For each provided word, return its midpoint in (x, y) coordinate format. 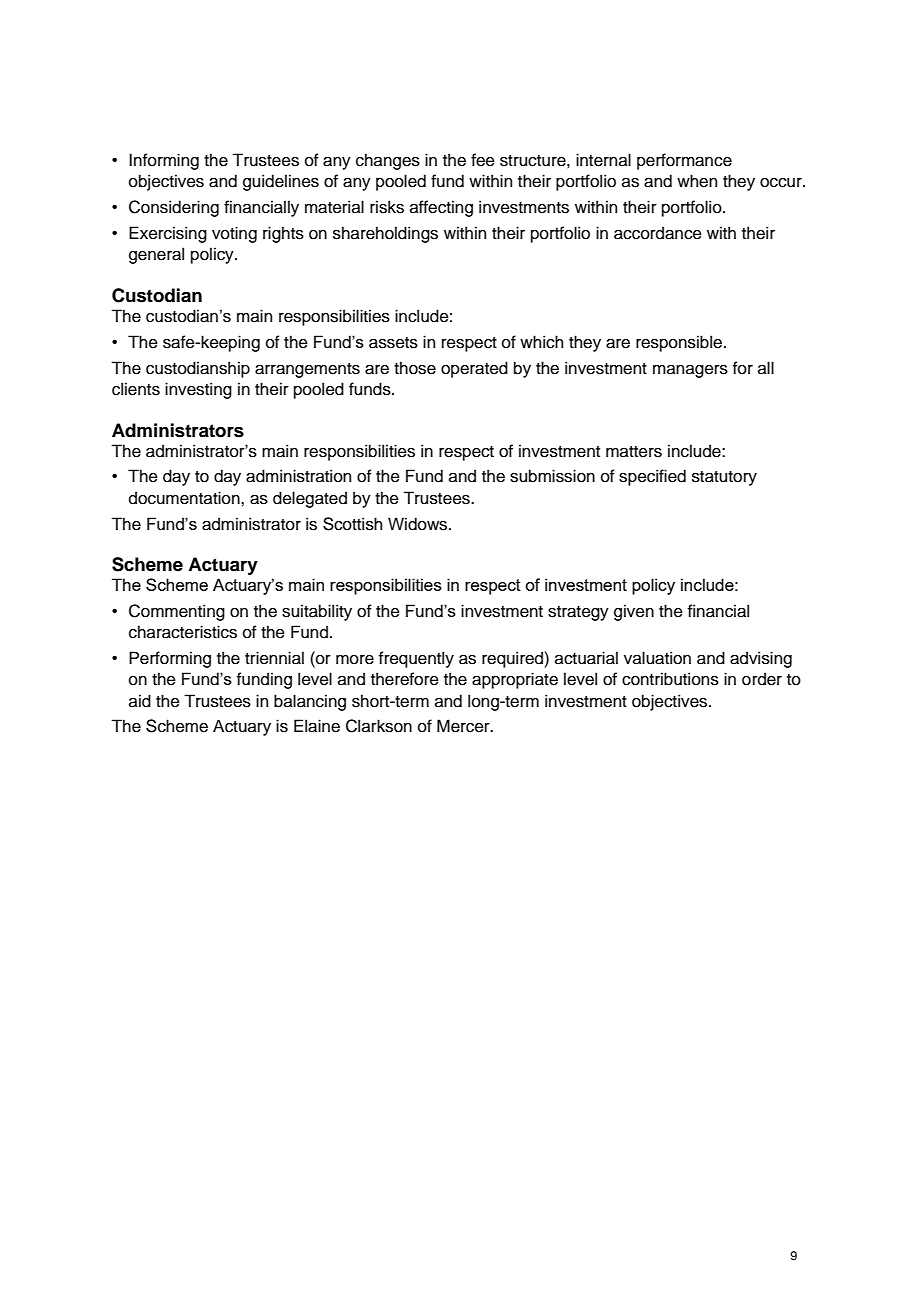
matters (634, 452)
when (697, 181)
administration (298, 476)
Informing (164, 161)
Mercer (464, 726)
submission (552, 476)
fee (483, 160)
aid (140, 701)
